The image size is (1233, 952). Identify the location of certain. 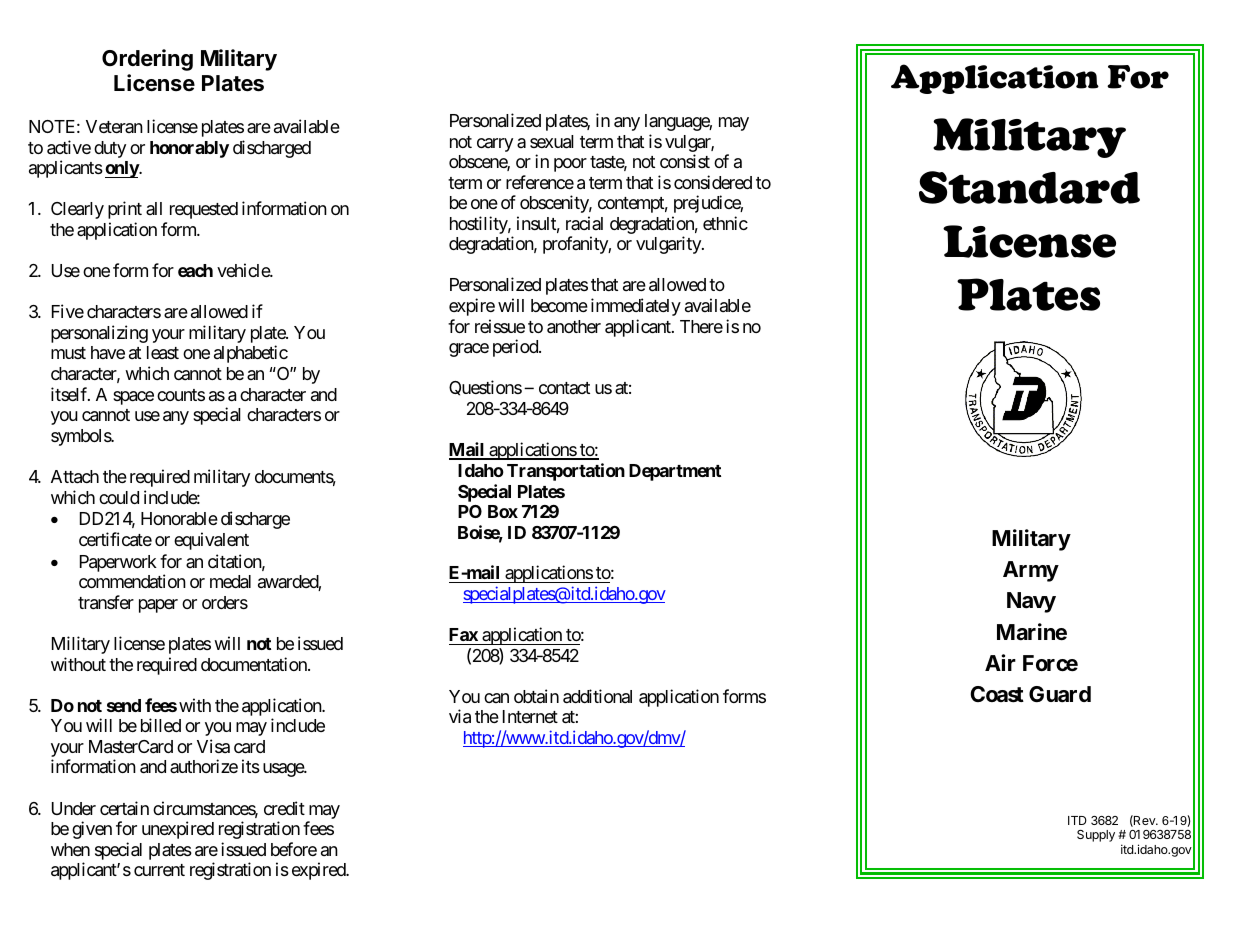
(124, 808).
